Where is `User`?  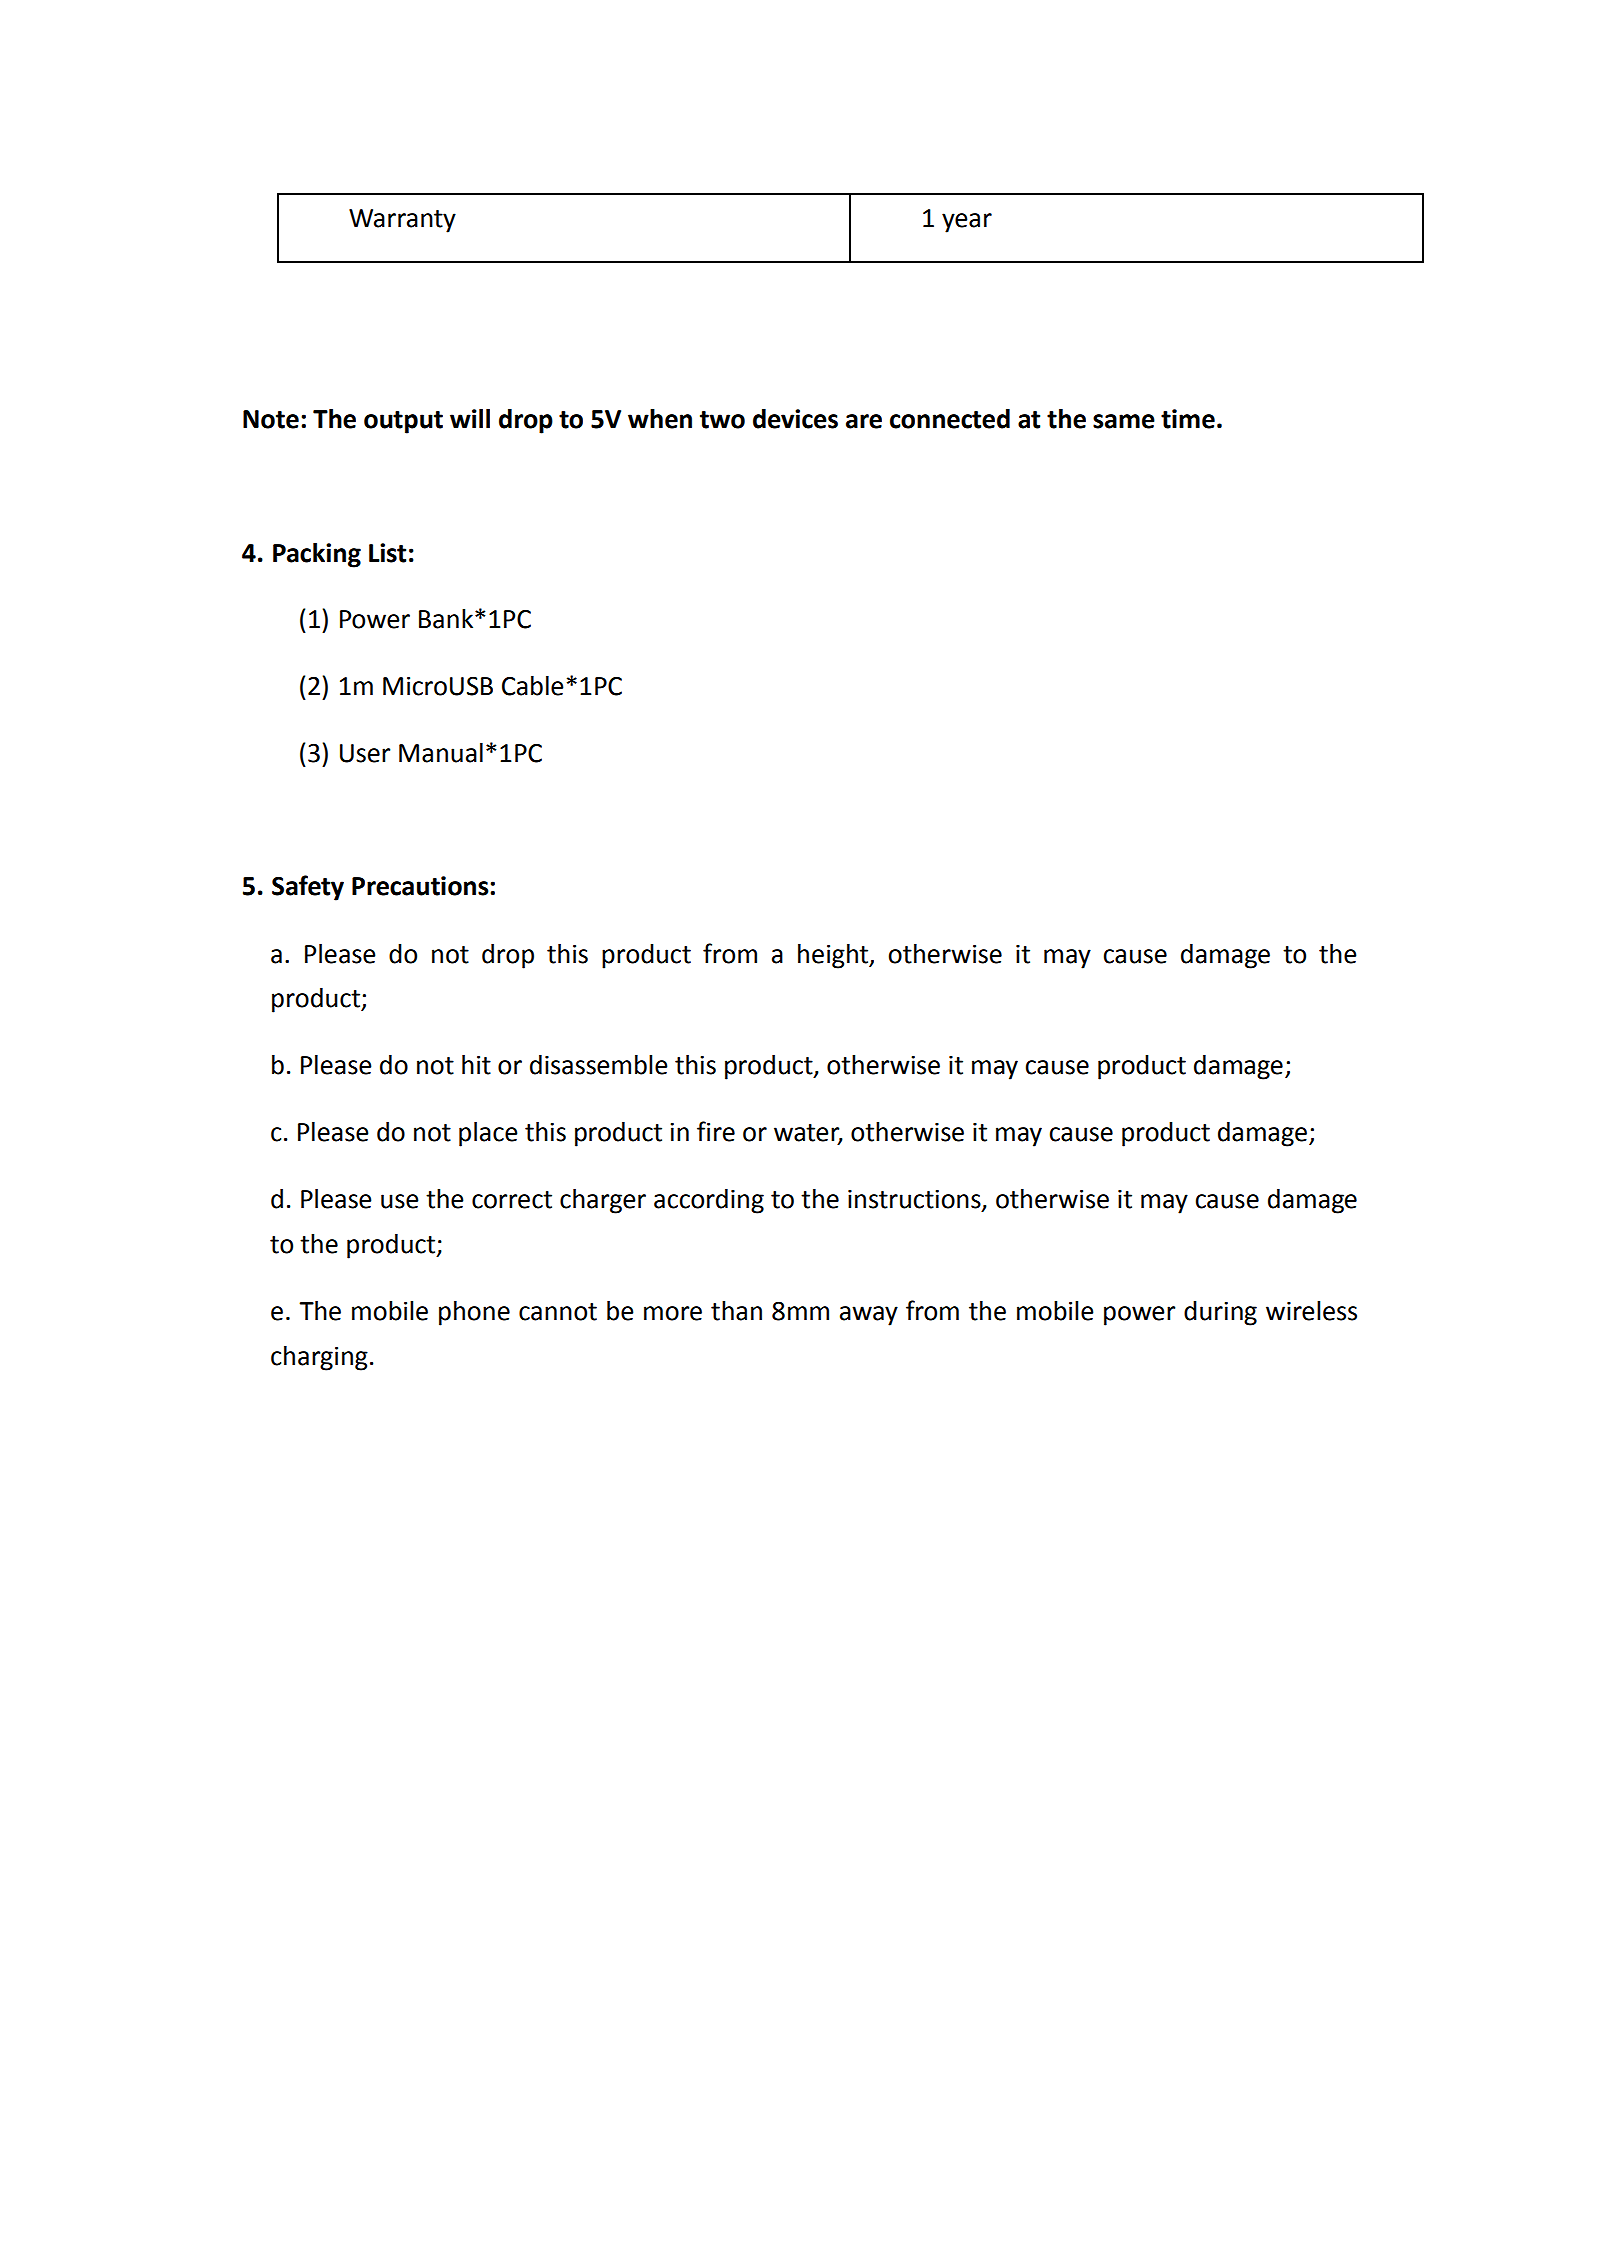 User is located at coordinates (365, 753).
